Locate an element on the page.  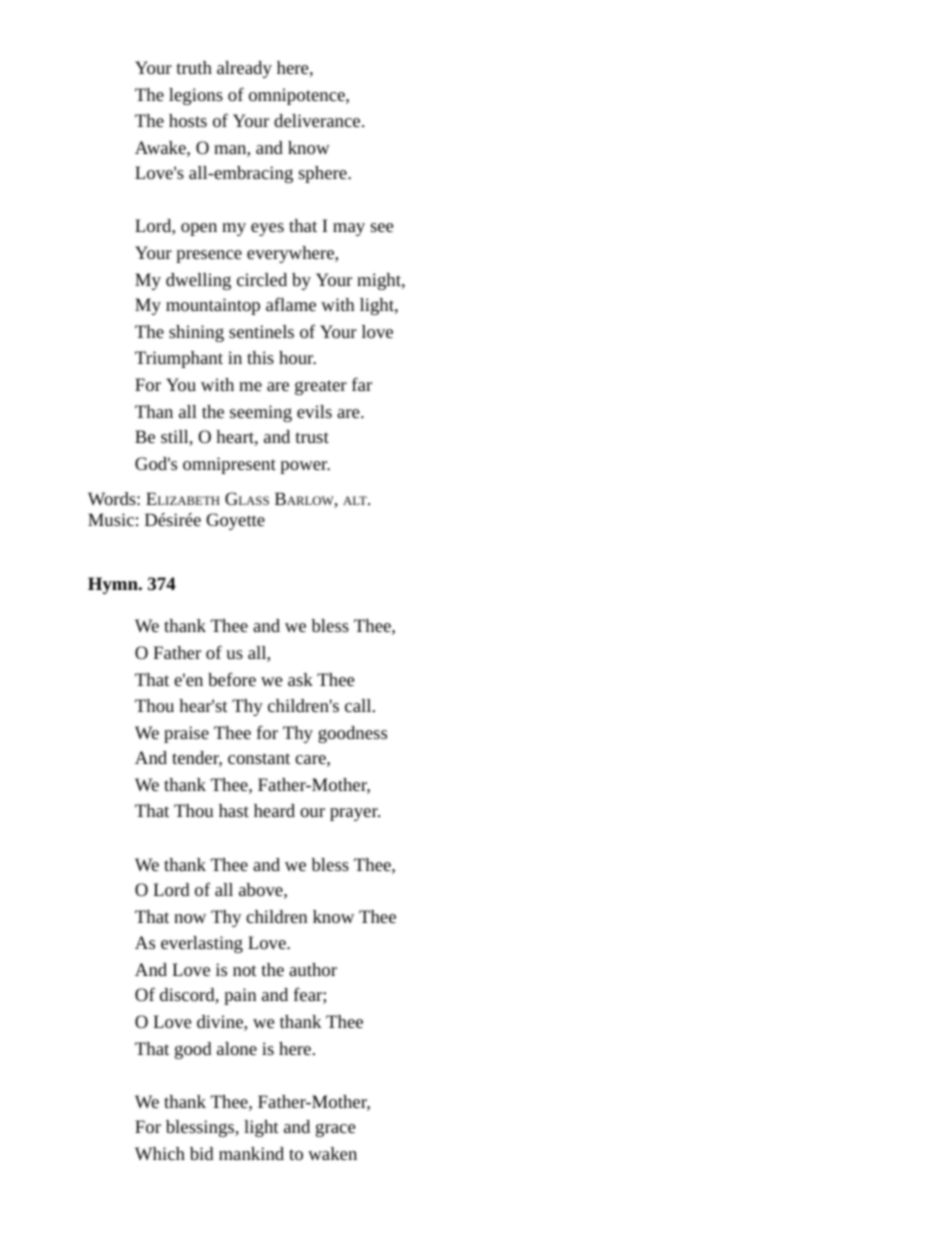
Which is located at coordinates (160, 1153).
